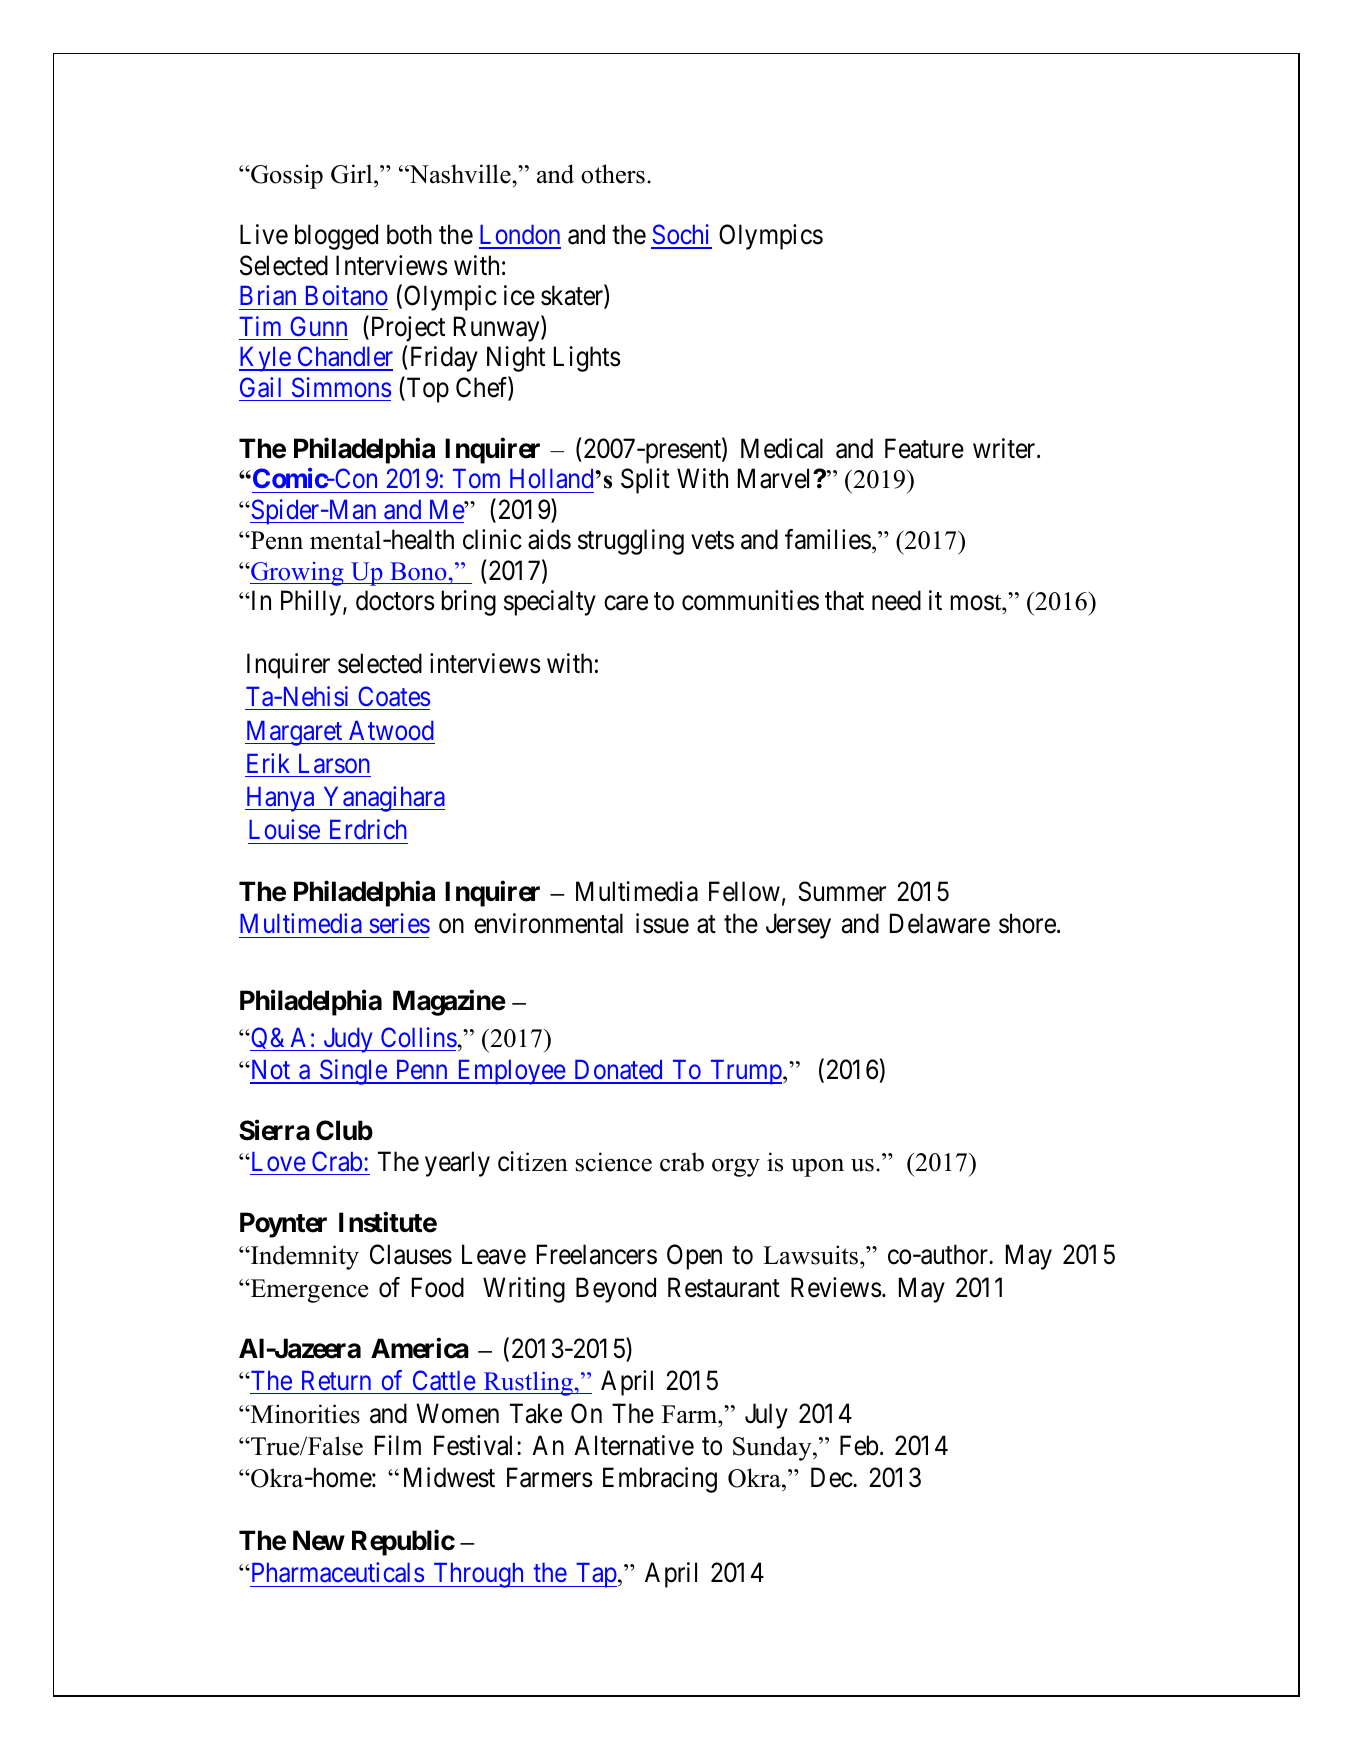 This page has width=1352, height=1749. Describe the element at coordinates (348, 1040) in the page. I see `Judy` at that location.
